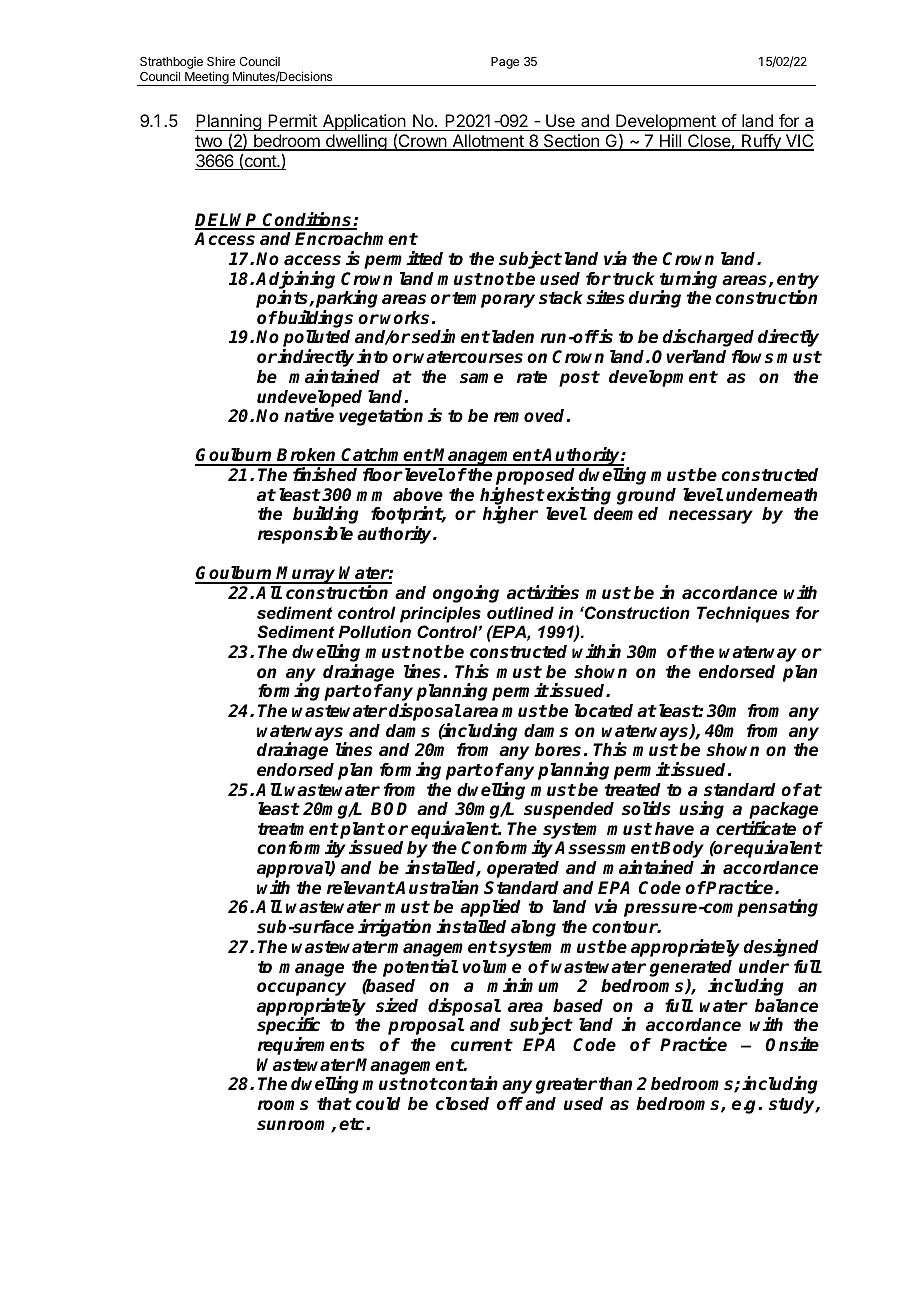 The height and width of the page is (1308, 924). Describe the element at coordinates (670, 142) in the page. I see `Hill` at that location.
